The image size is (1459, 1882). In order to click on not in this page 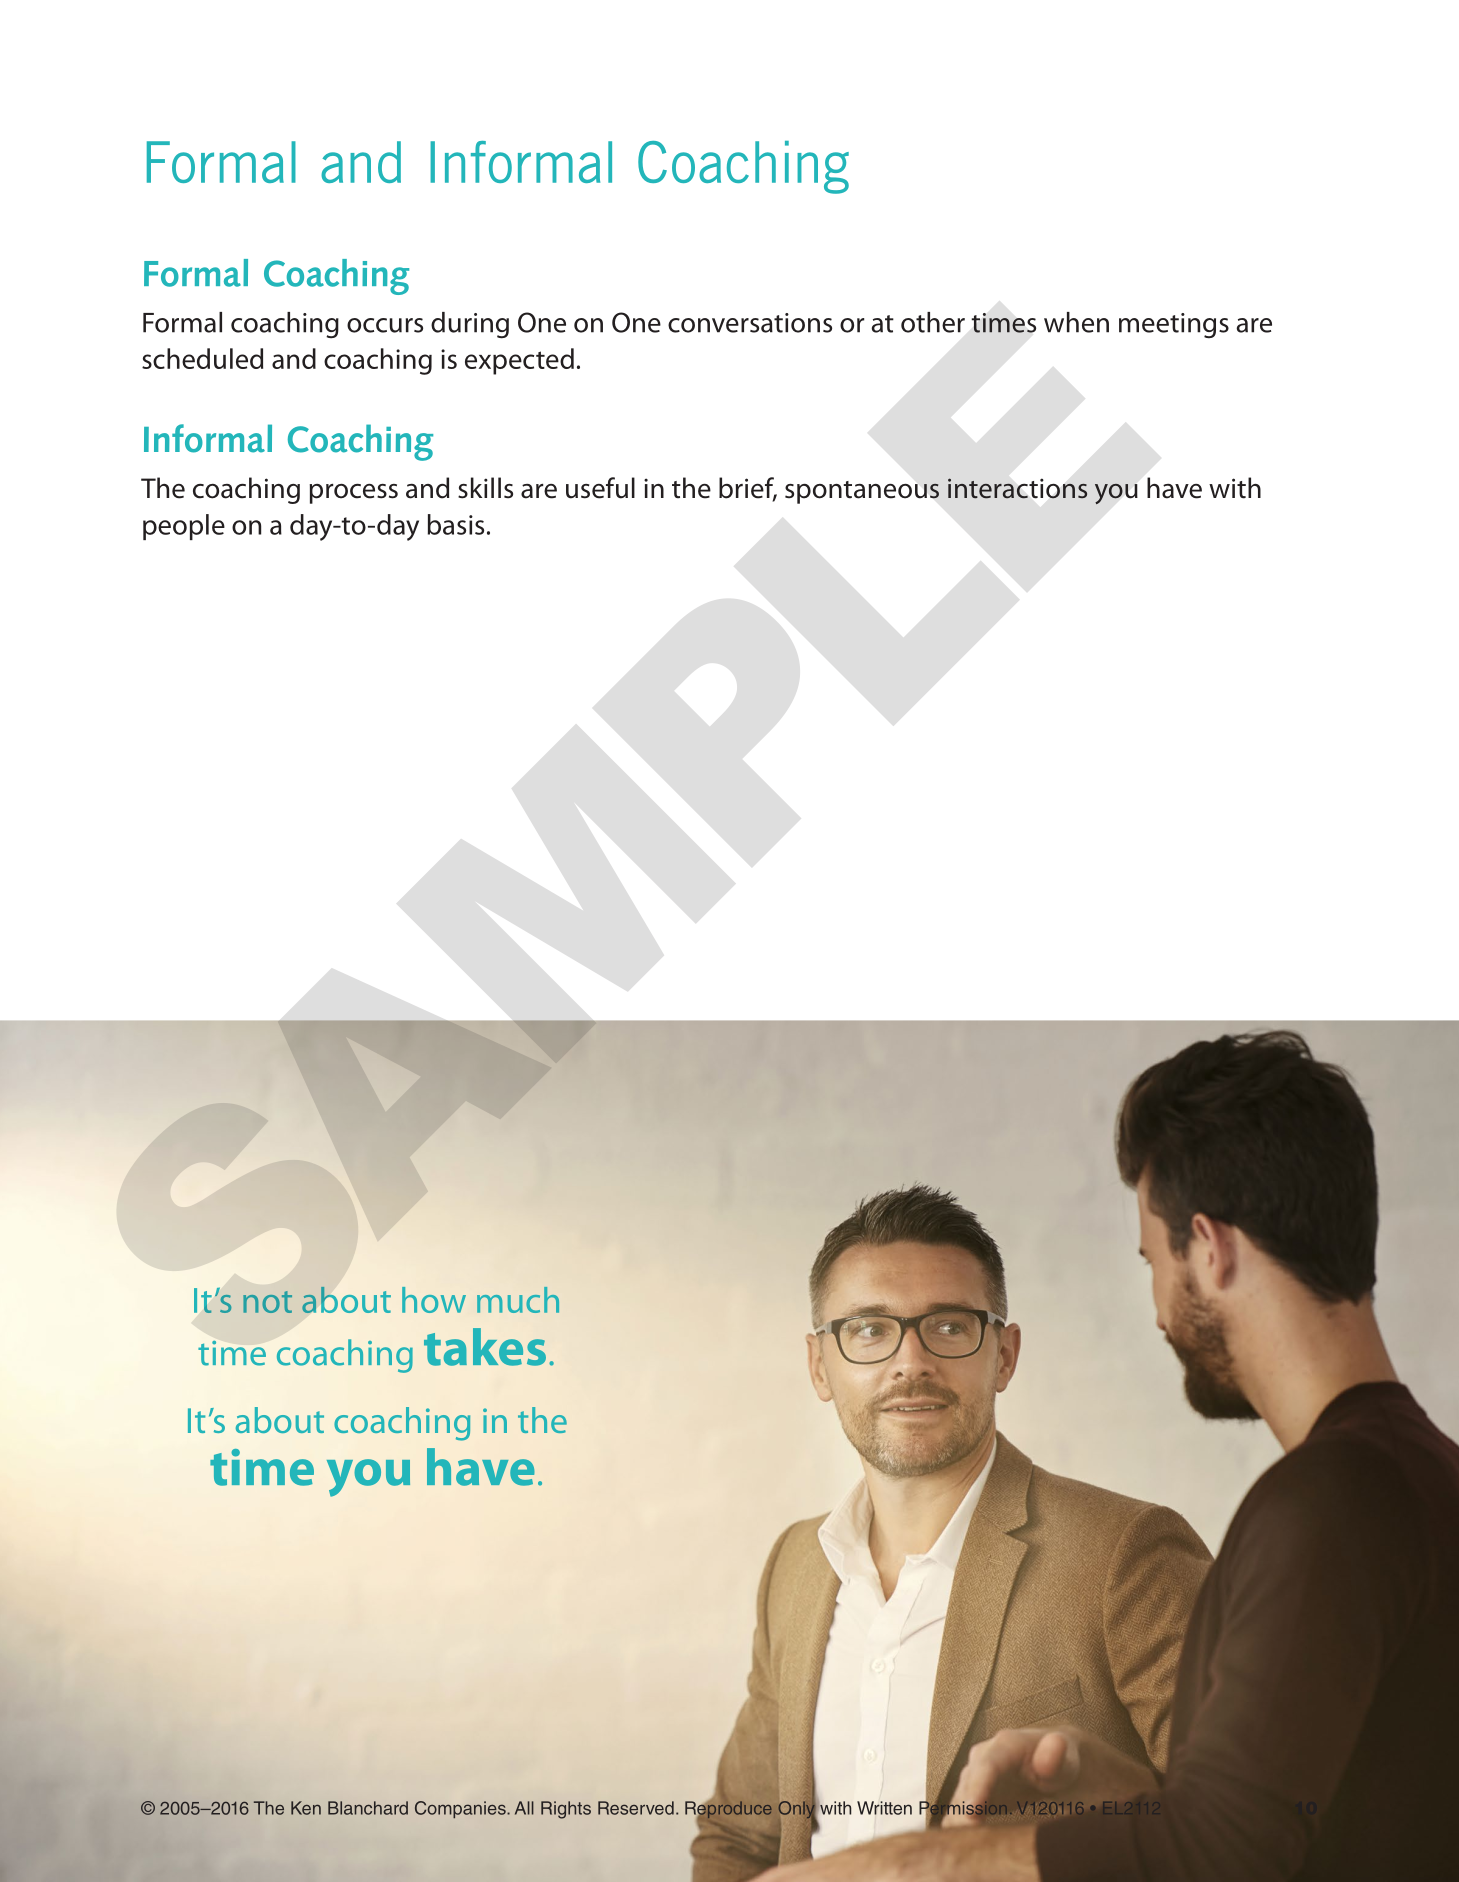, I will do `click(267, 1302)`.
